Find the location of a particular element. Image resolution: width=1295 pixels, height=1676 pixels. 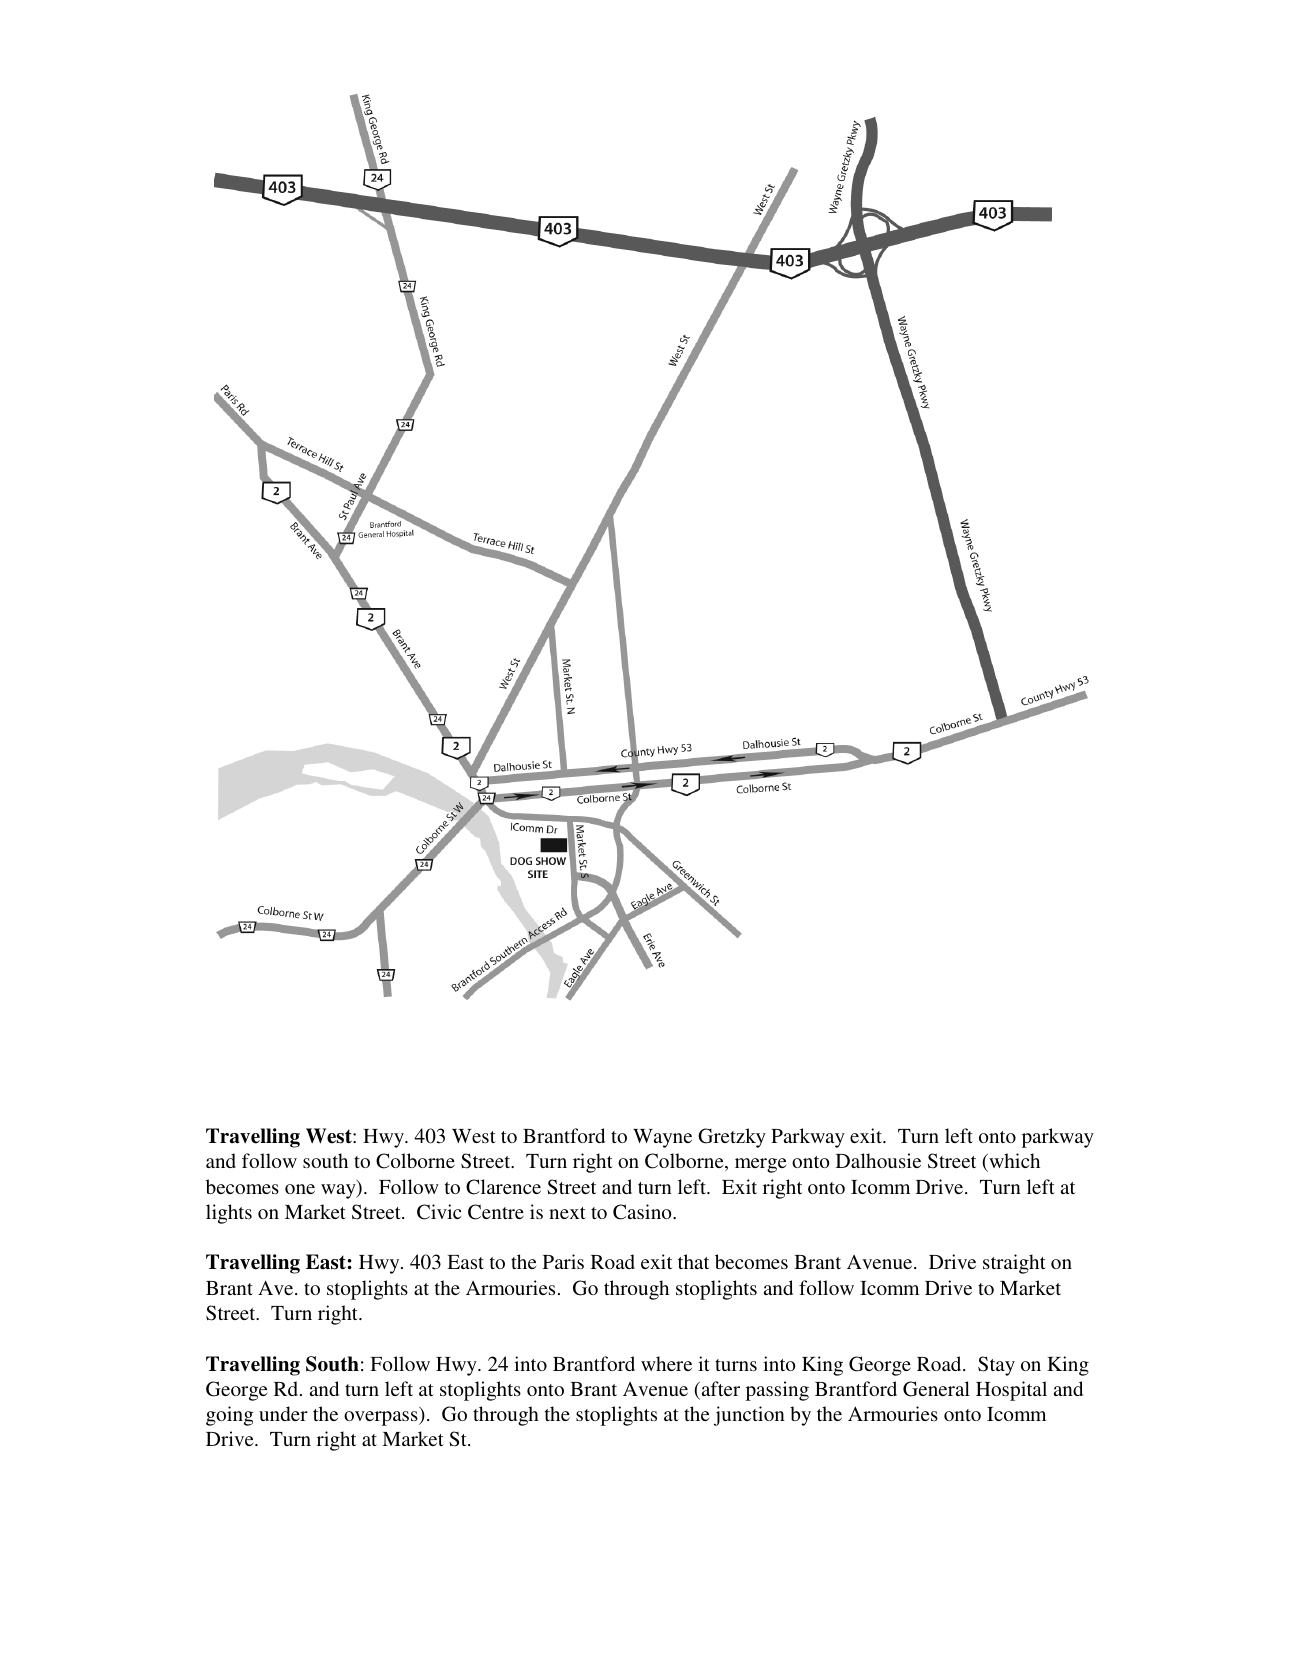

under is located at coordinates (283, 1413).
